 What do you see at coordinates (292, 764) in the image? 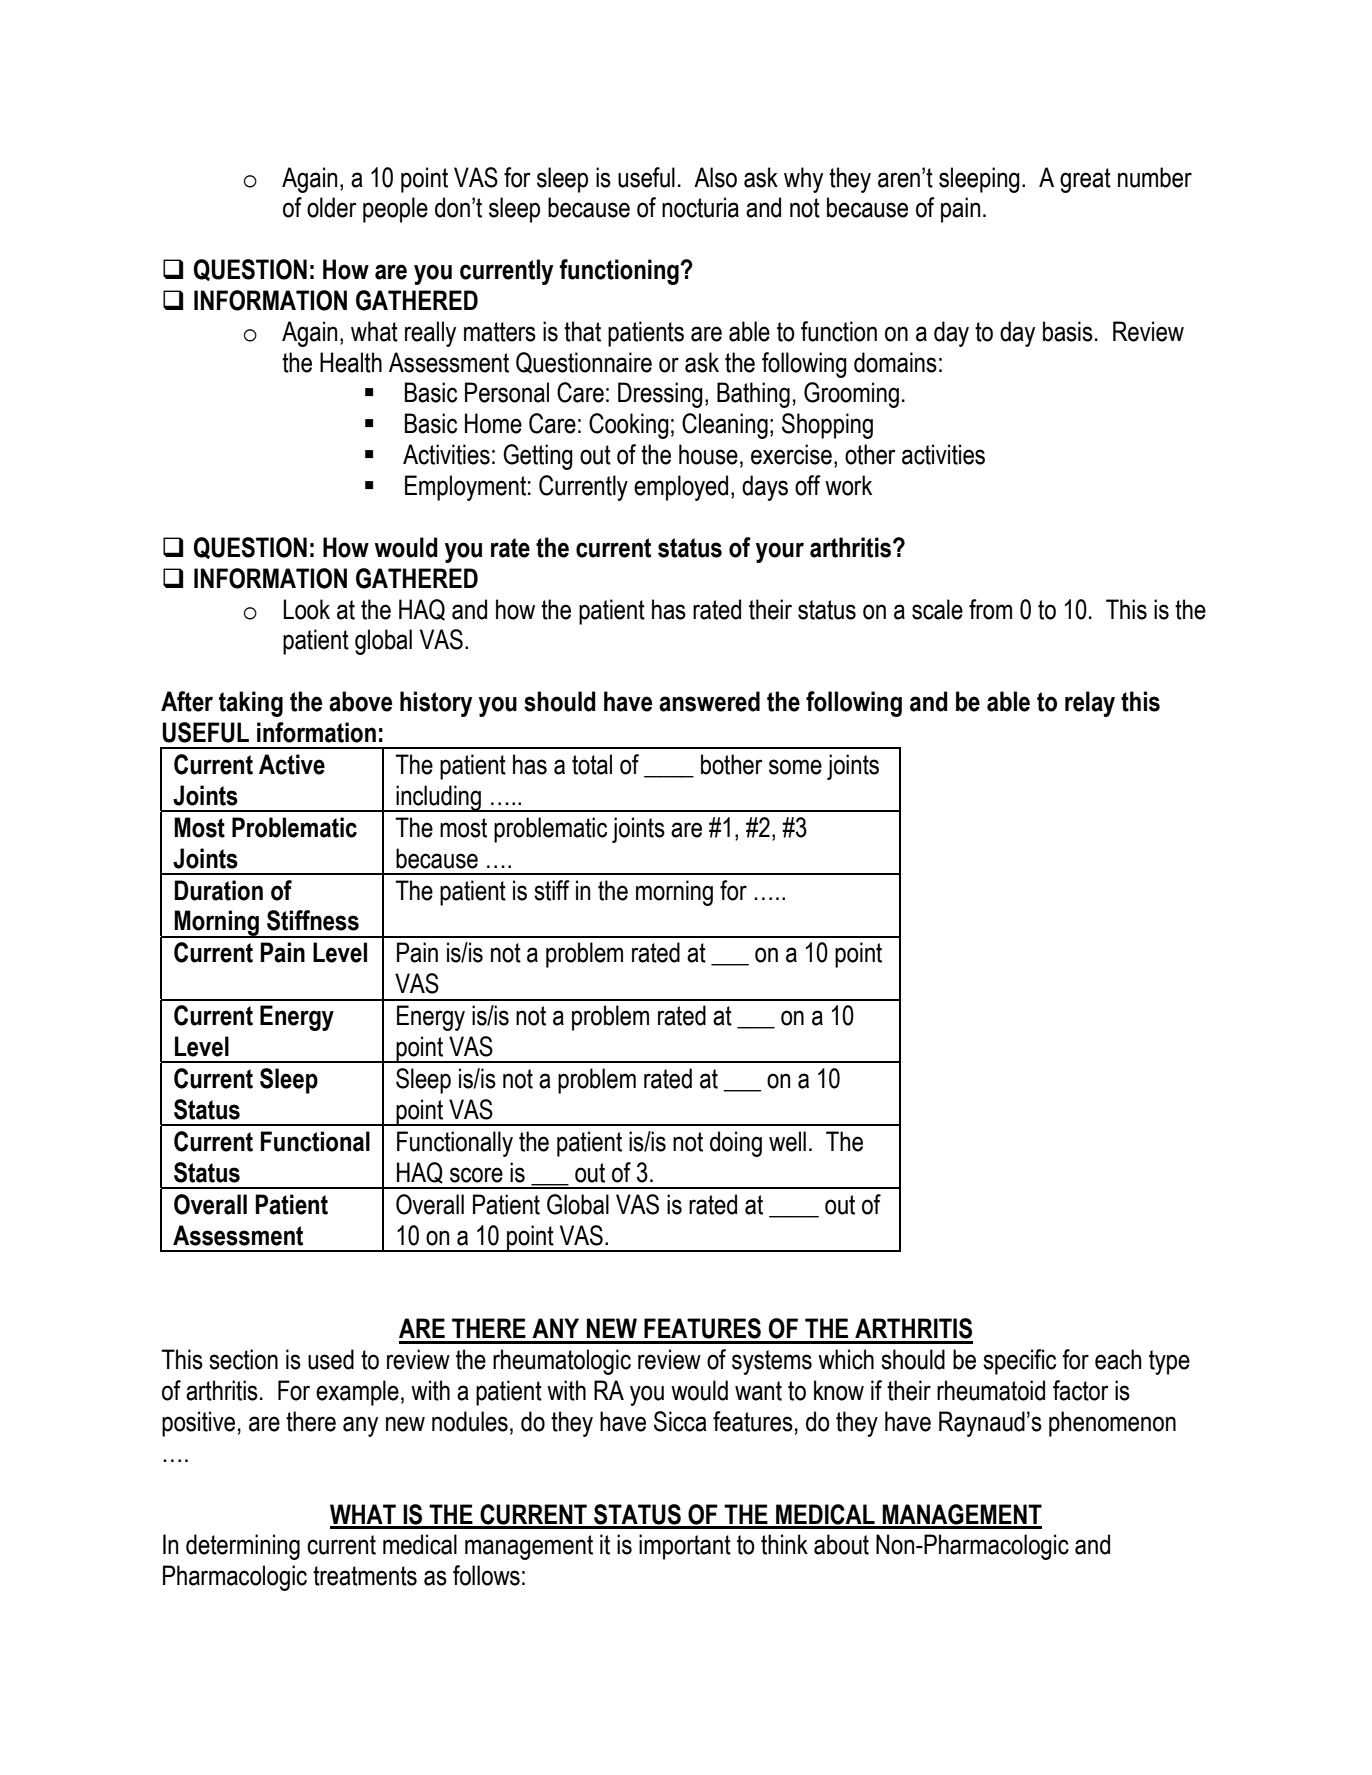
I see `Active` at bounding box center [292, 764].
